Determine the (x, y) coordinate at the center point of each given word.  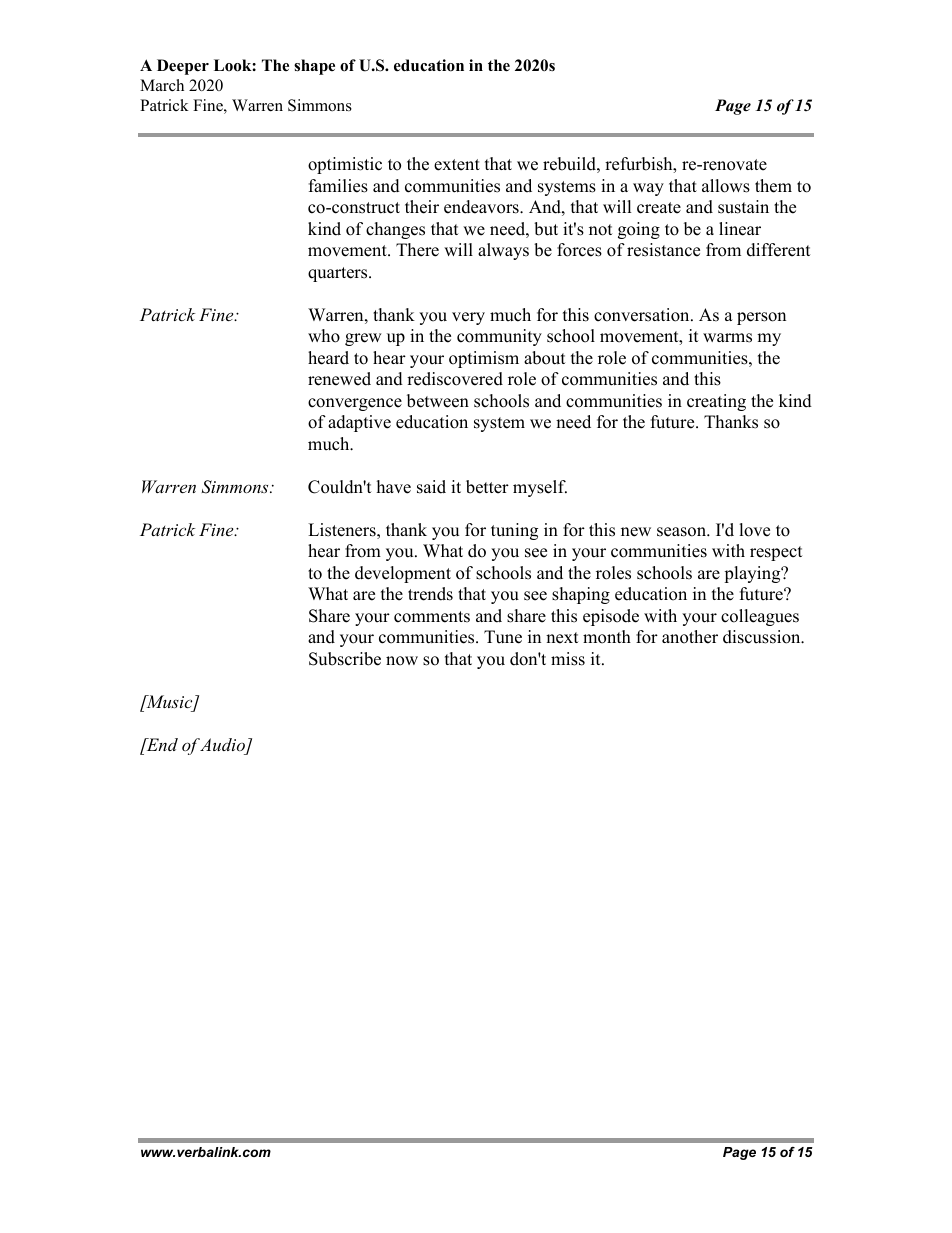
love (754, 530)
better (487, 487)
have (394, 487)
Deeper (183, 67)
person (761, 318)
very (468, 318)
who (324, 336)
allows (726, 186)
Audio (223, 746)
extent (457, 165)
